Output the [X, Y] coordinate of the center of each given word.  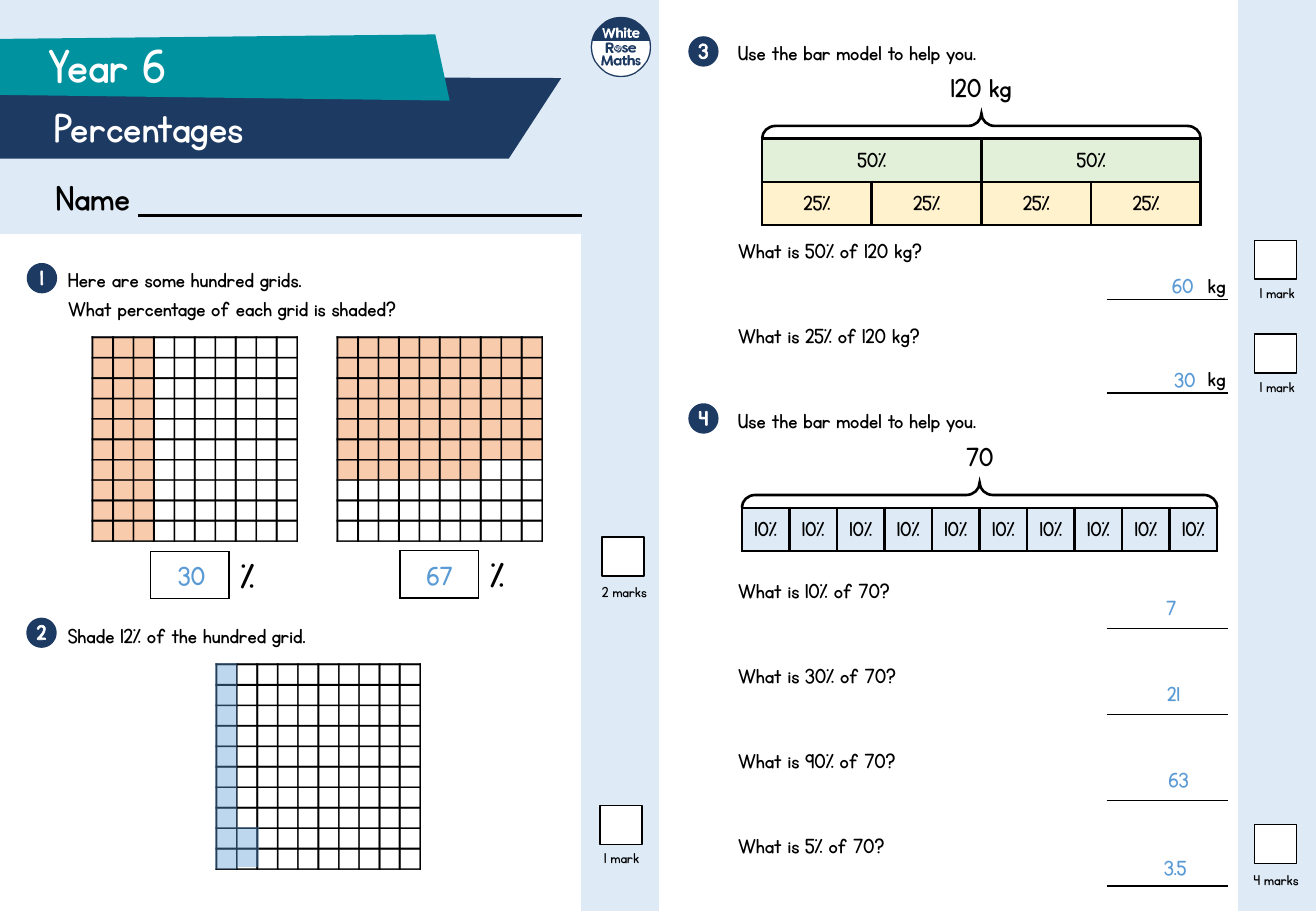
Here [86, 280]
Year [88, 66]
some [165, 283]
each [254, 309]
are [125, 283]
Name [92, 198]
